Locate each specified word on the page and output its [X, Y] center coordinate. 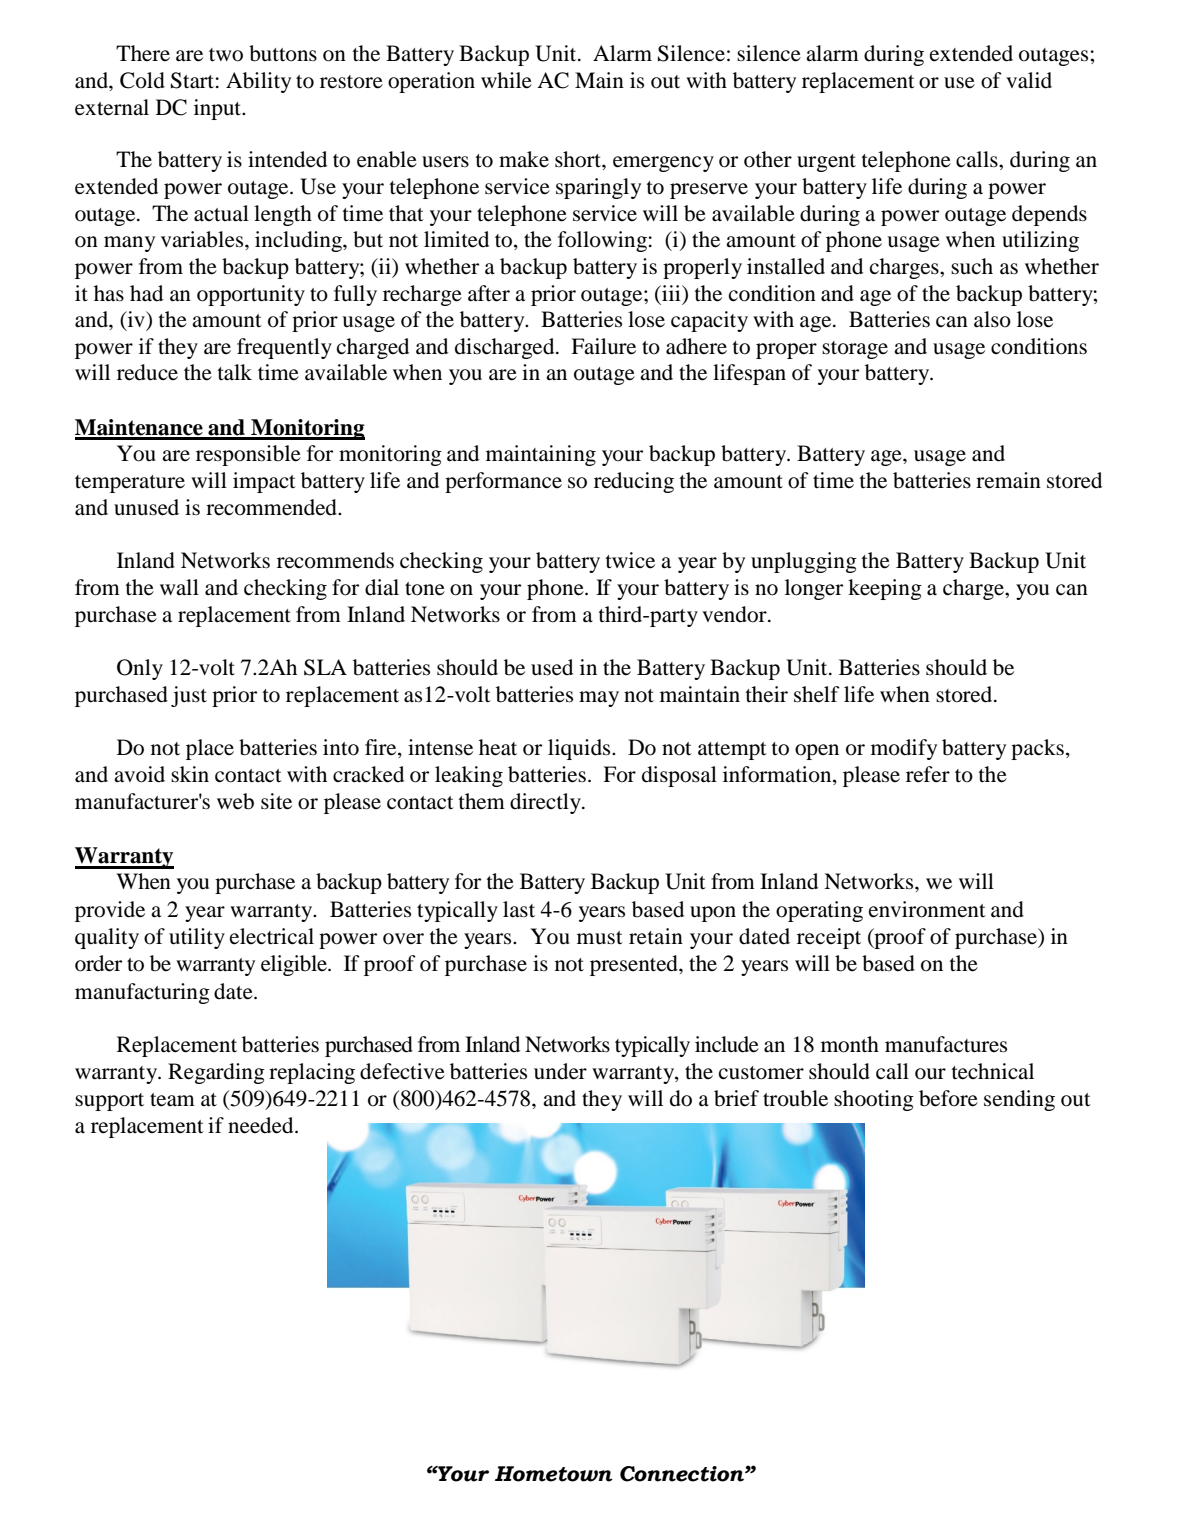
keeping [885, 589]
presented [635, 965]
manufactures [946, 1044]
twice [630, 560]
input [219, 109]
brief [736, 1098]
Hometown [554, 1474]
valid [1029, 80]
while [506, 80]
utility [197, 938]
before [948, 1098]
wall [179, 587]
